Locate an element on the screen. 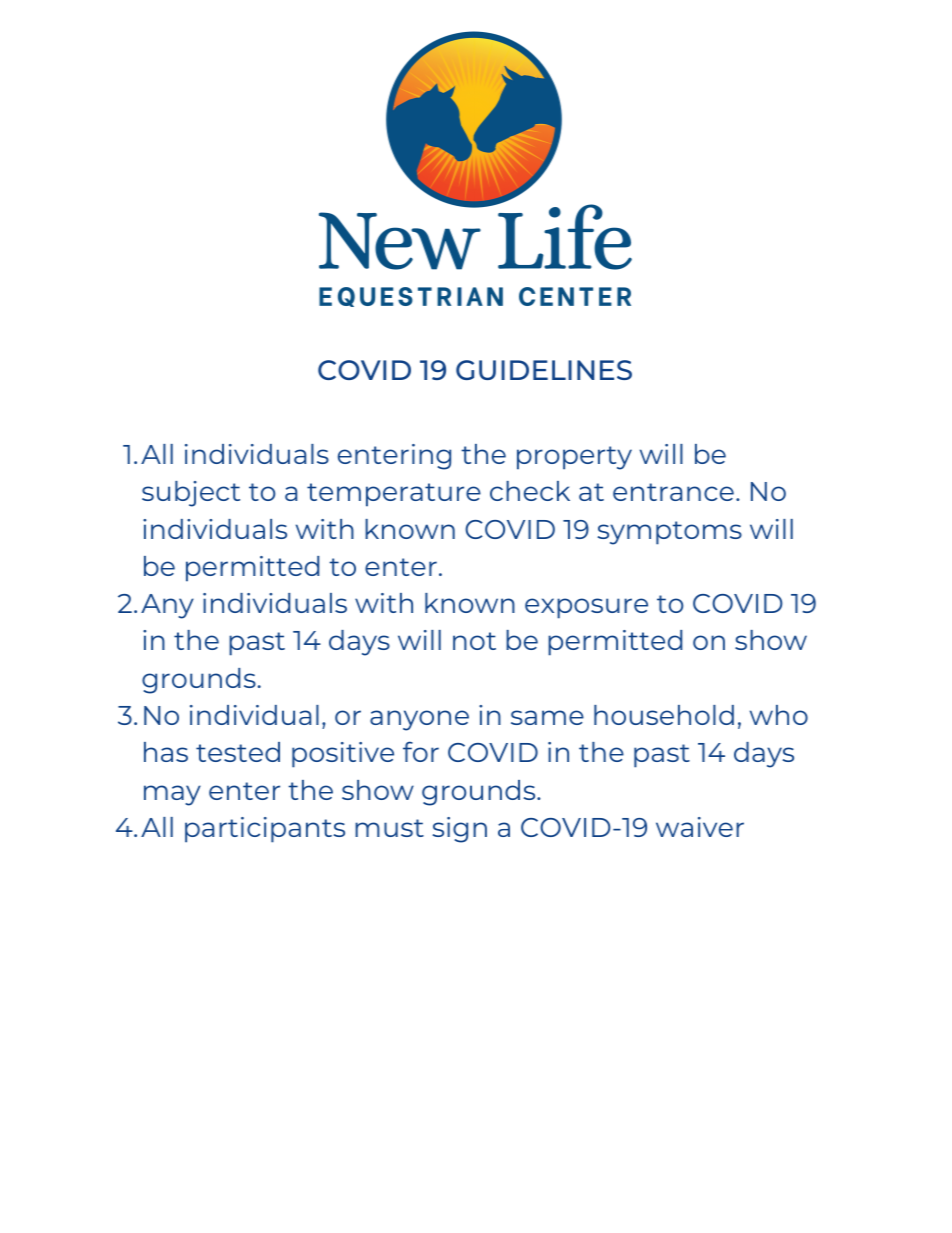  waiver is located at coordinates (700, 827).
